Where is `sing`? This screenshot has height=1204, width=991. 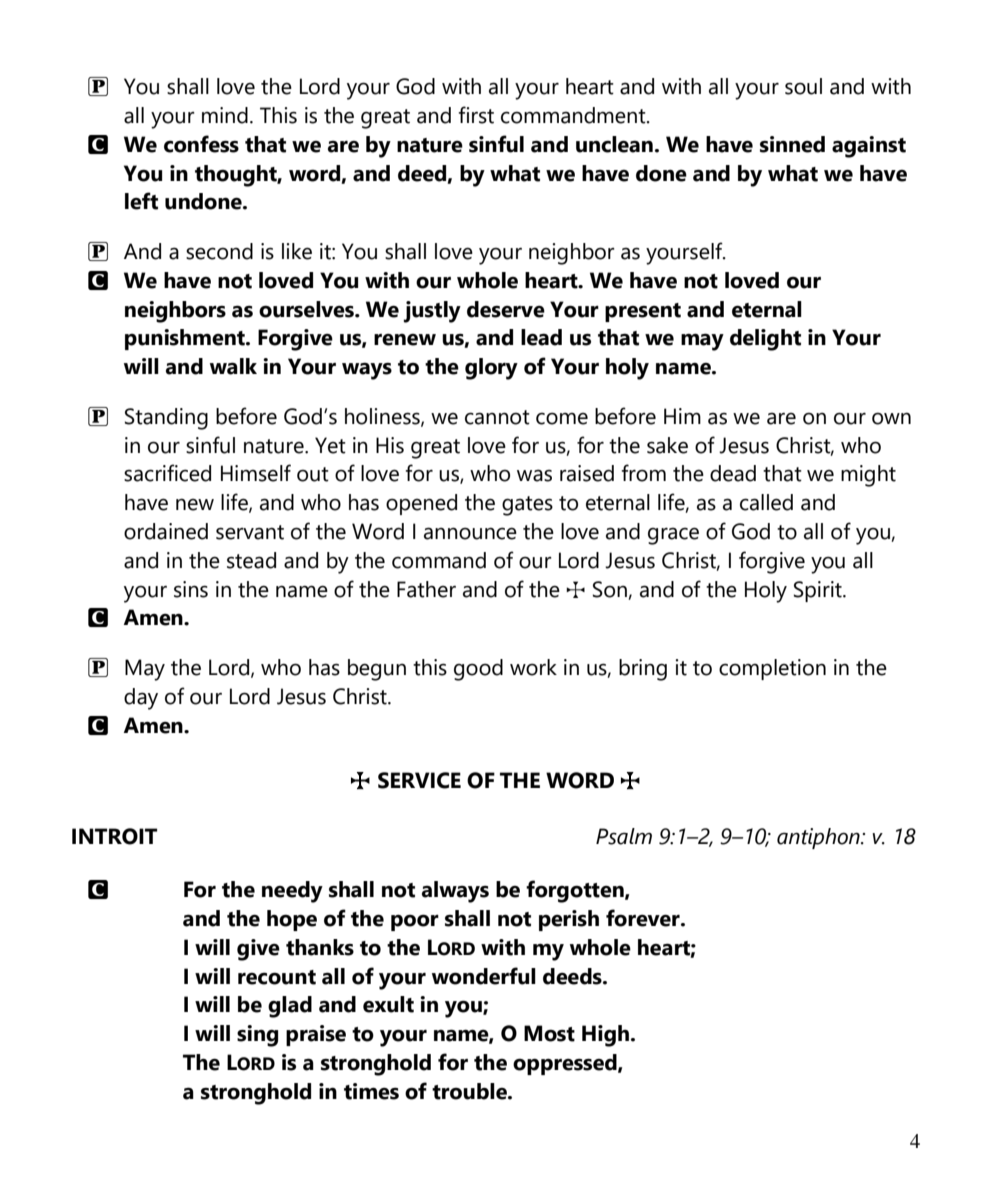
sing is located at coordinates (257, 1036).
